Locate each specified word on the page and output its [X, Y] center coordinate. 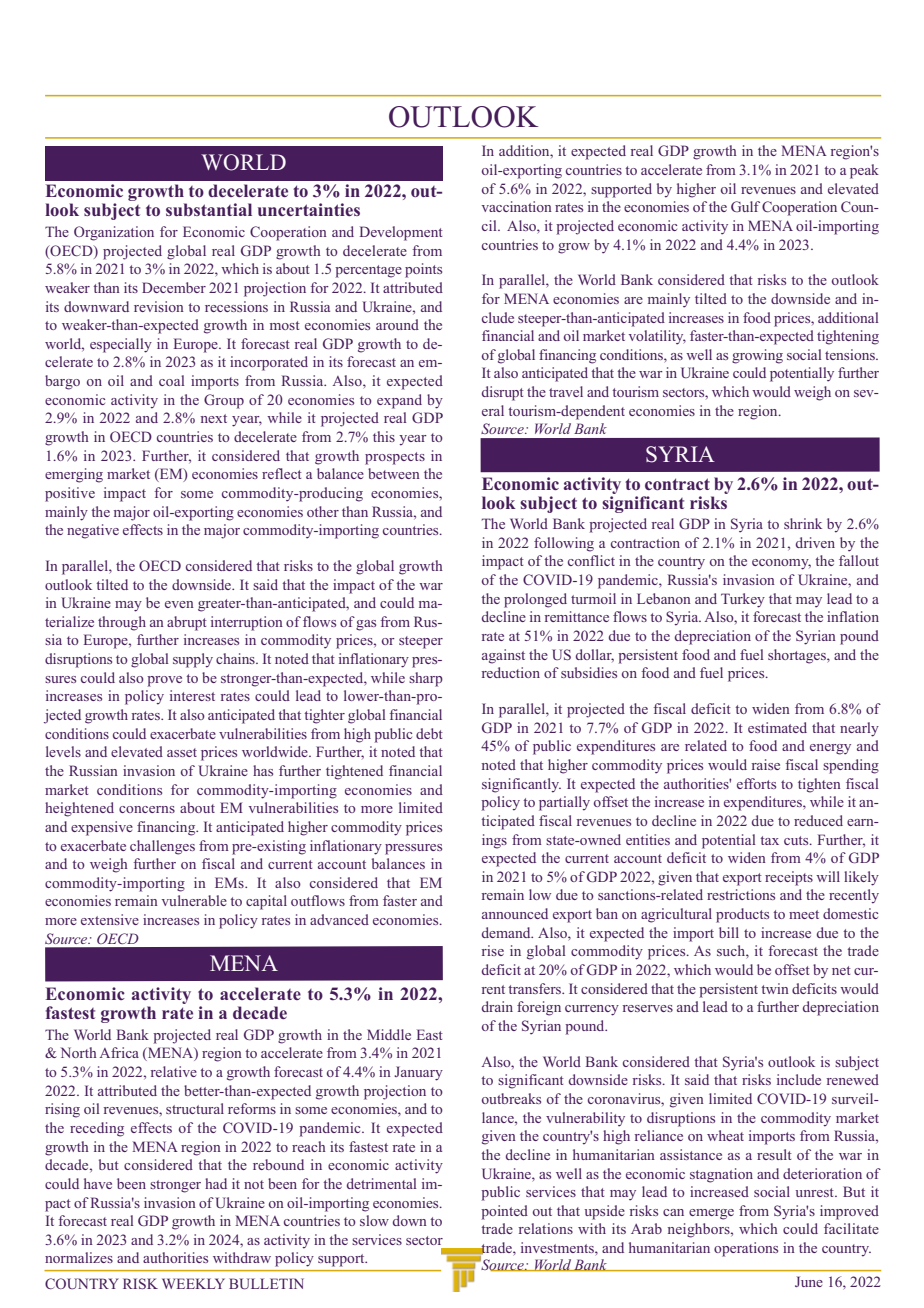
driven [815, 542]
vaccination [517, 206]
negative [93, 531]
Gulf [745, 206]
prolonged [535, 600]
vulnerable [194, 900]
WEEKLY [193, 1283]
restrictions [741, 894]
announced [515, 913]
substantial [209, 209]
